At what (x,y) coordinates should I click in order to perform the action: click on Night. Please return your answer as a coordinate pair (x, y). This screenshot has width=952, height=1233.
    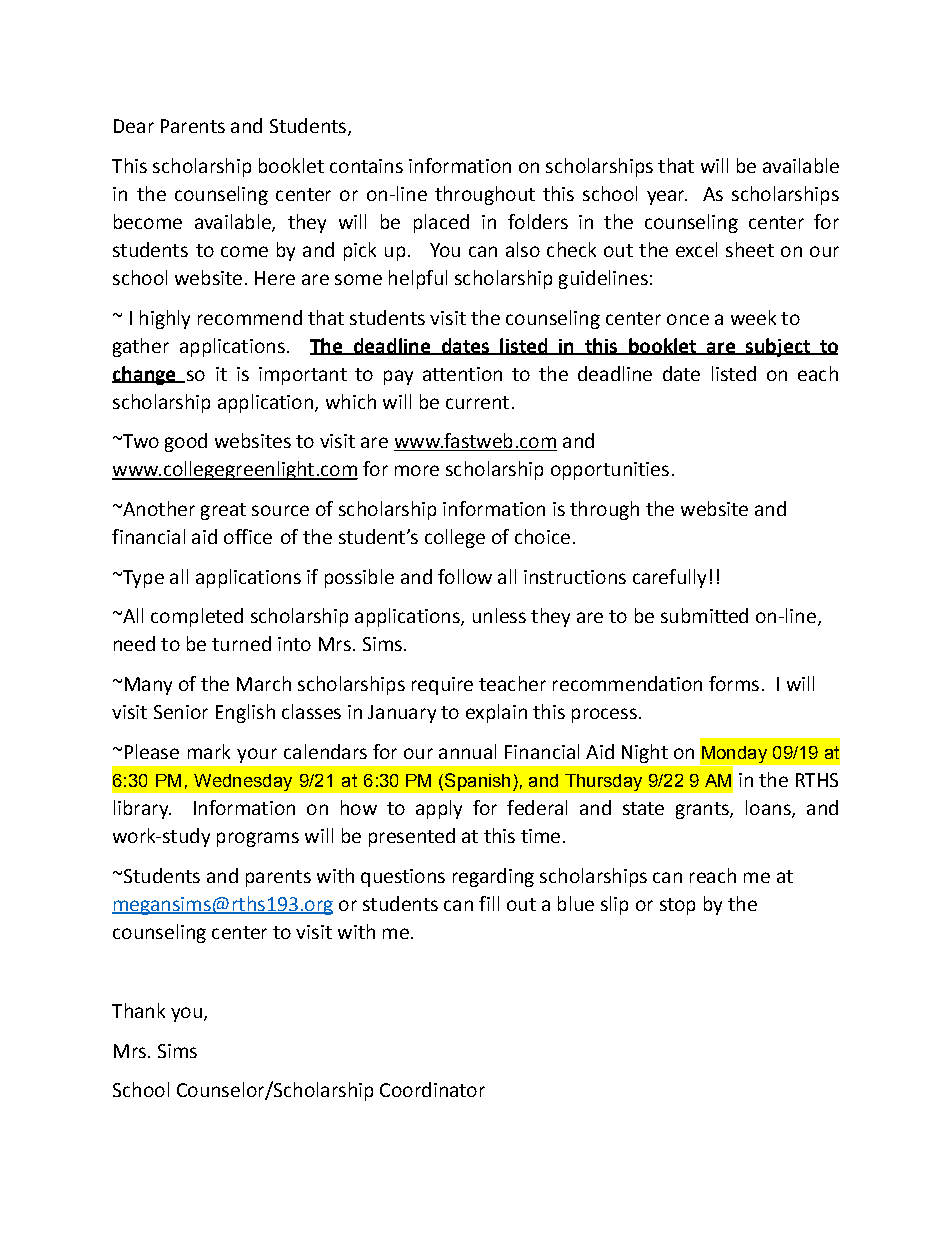
    Looking at the image, I should click on (645, 753).
